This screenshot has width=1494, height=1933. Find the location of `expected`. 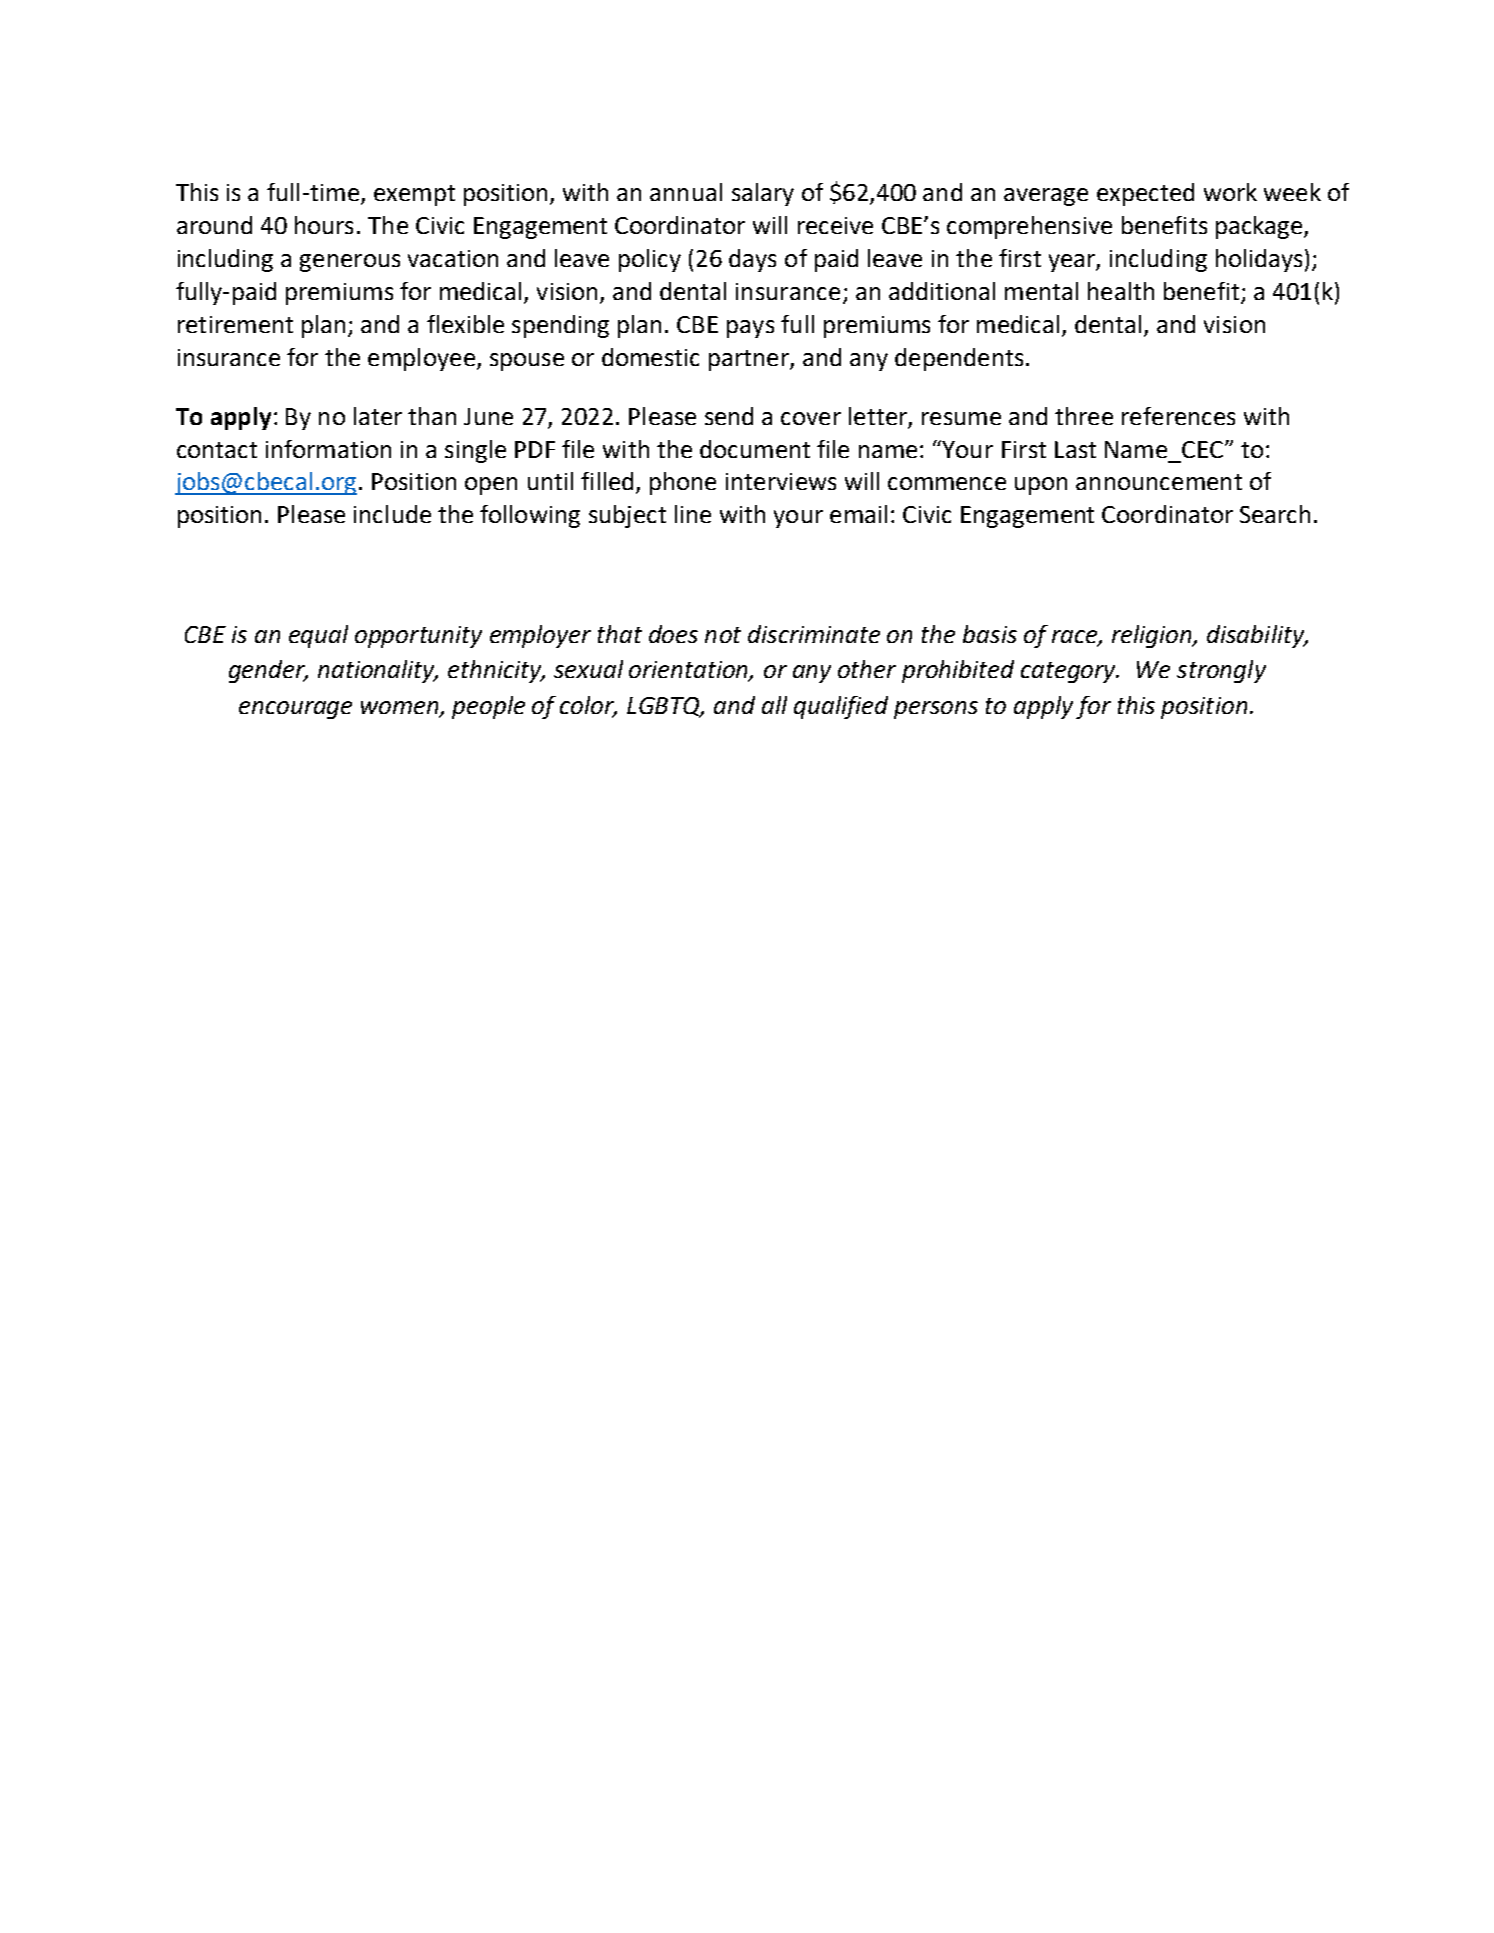

expected is located at coordinates (1145, 194).
